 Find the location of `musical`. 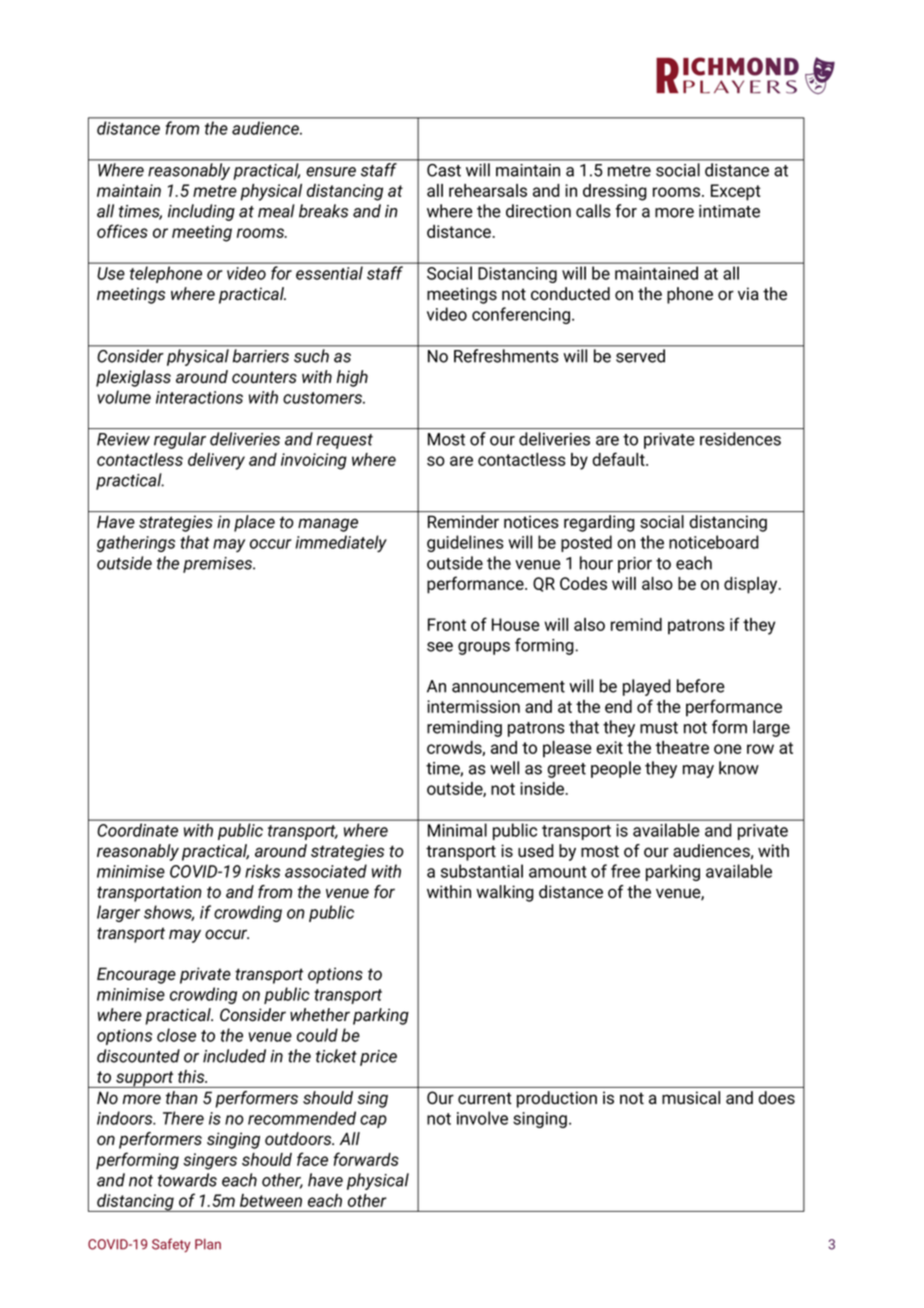

musical is located at coordinates (691, 1098).
